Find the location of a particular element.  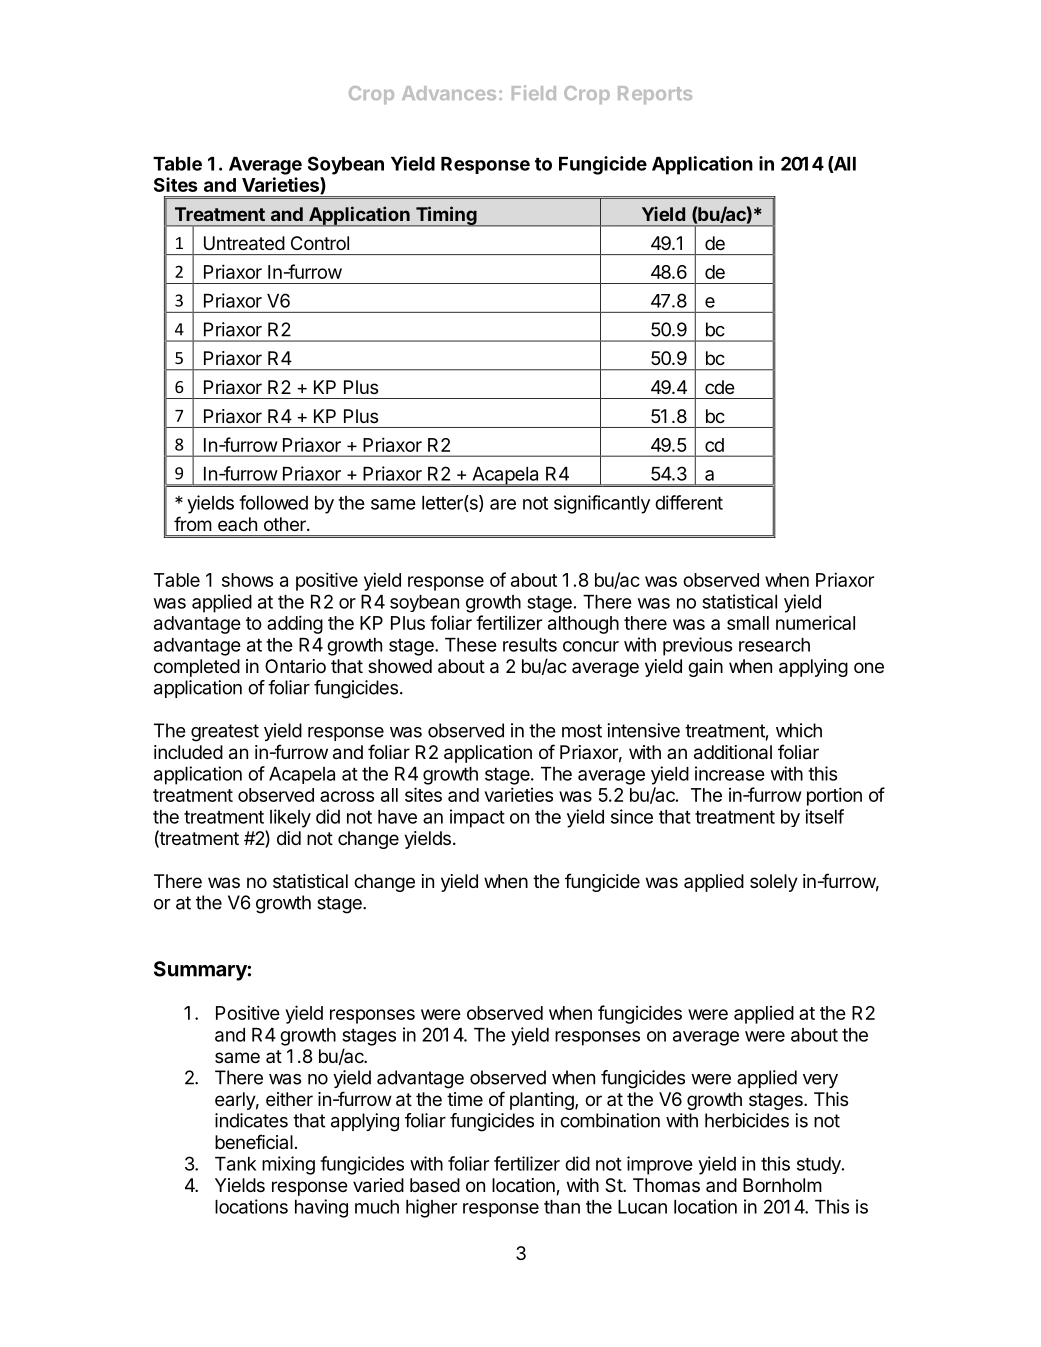

results is located at coordinates (530, 645).
